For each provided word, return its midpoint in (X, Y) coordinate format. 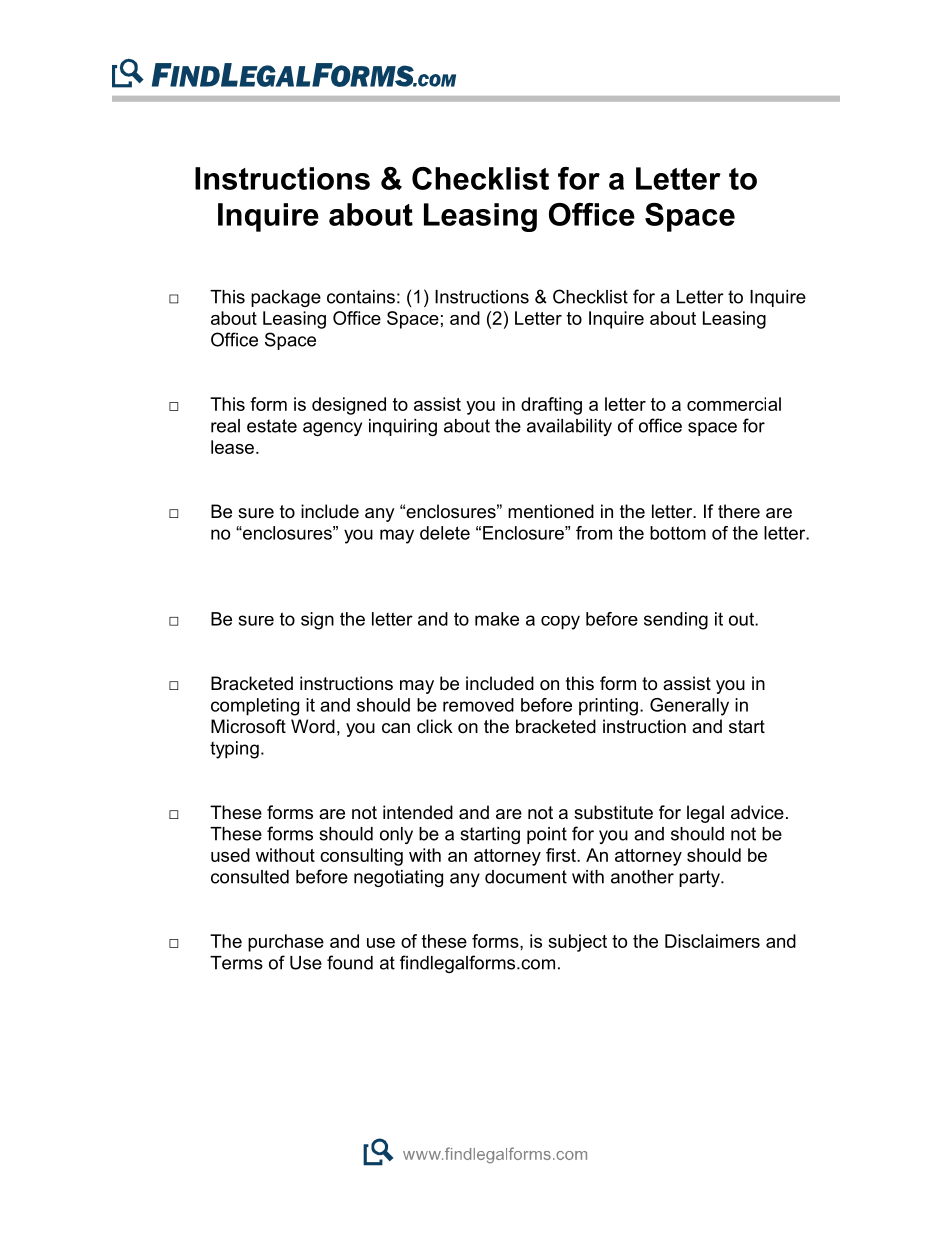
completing (255, 707)
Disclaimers (712, 941)
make (497, 619)
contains (361, 297)
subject (577, 943)
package (286, 298)
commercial (734, 404)
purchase (286, 943)
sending (676, 621)
